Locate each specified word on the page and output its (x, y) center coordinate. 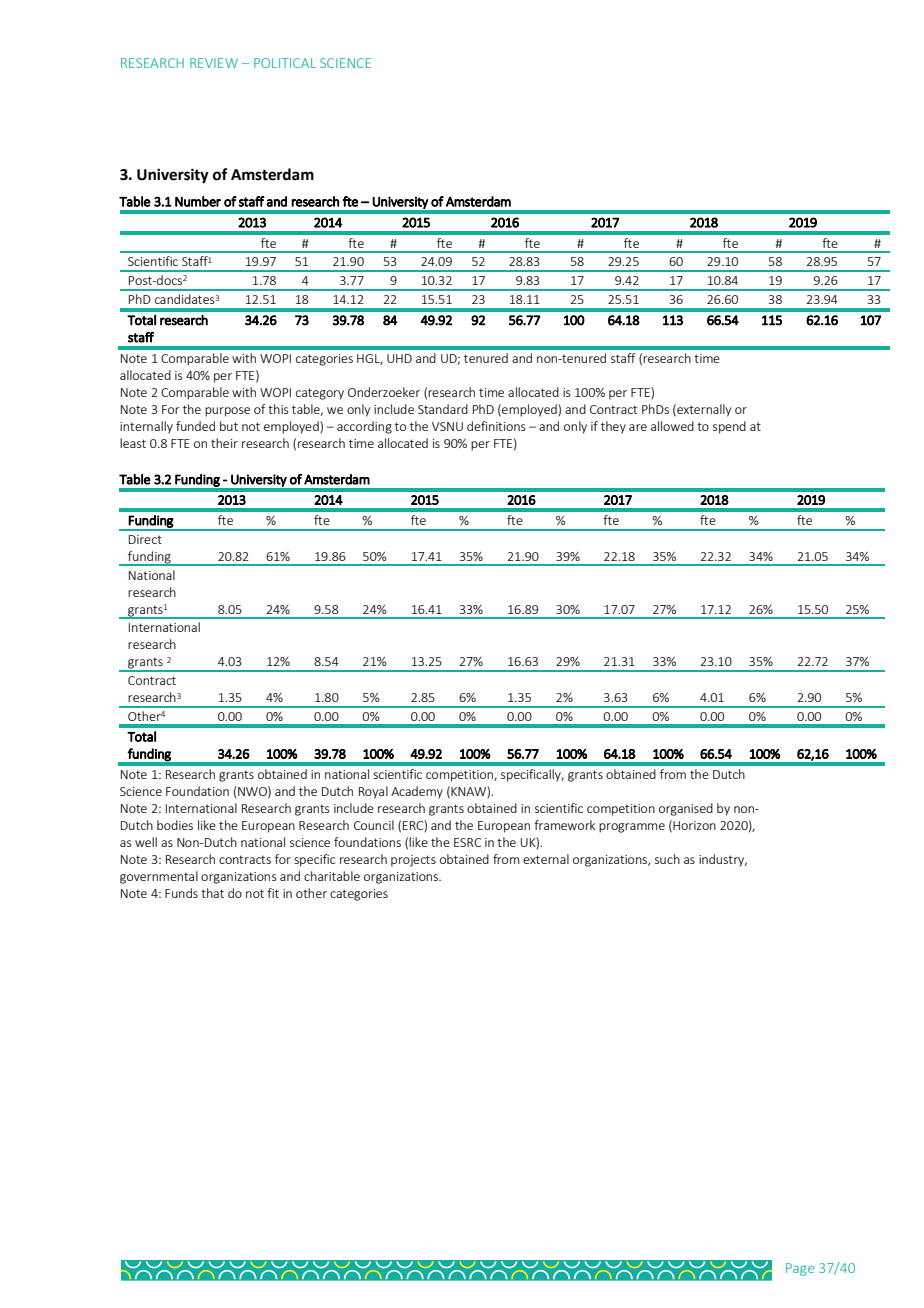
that (212, 893)
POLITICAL (285, 63)
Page (800, 1269)
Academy (417, 792)
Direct (145, 539)
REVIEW (214, 63)
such (667, 859)
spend (729, 427)
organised (686, 809)
